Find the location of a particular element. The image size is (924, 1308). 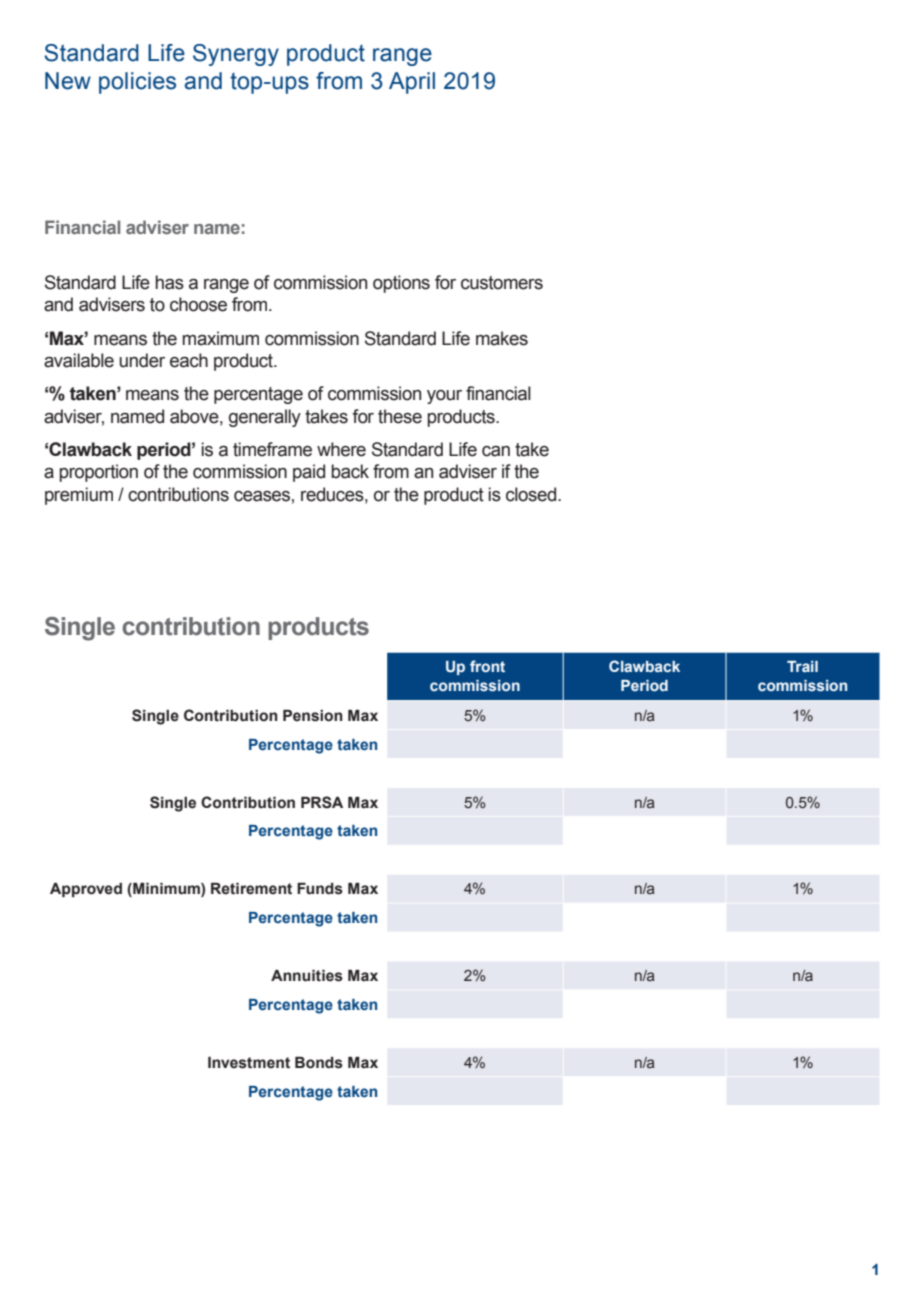

closed is located at coordinates (532, 494).
